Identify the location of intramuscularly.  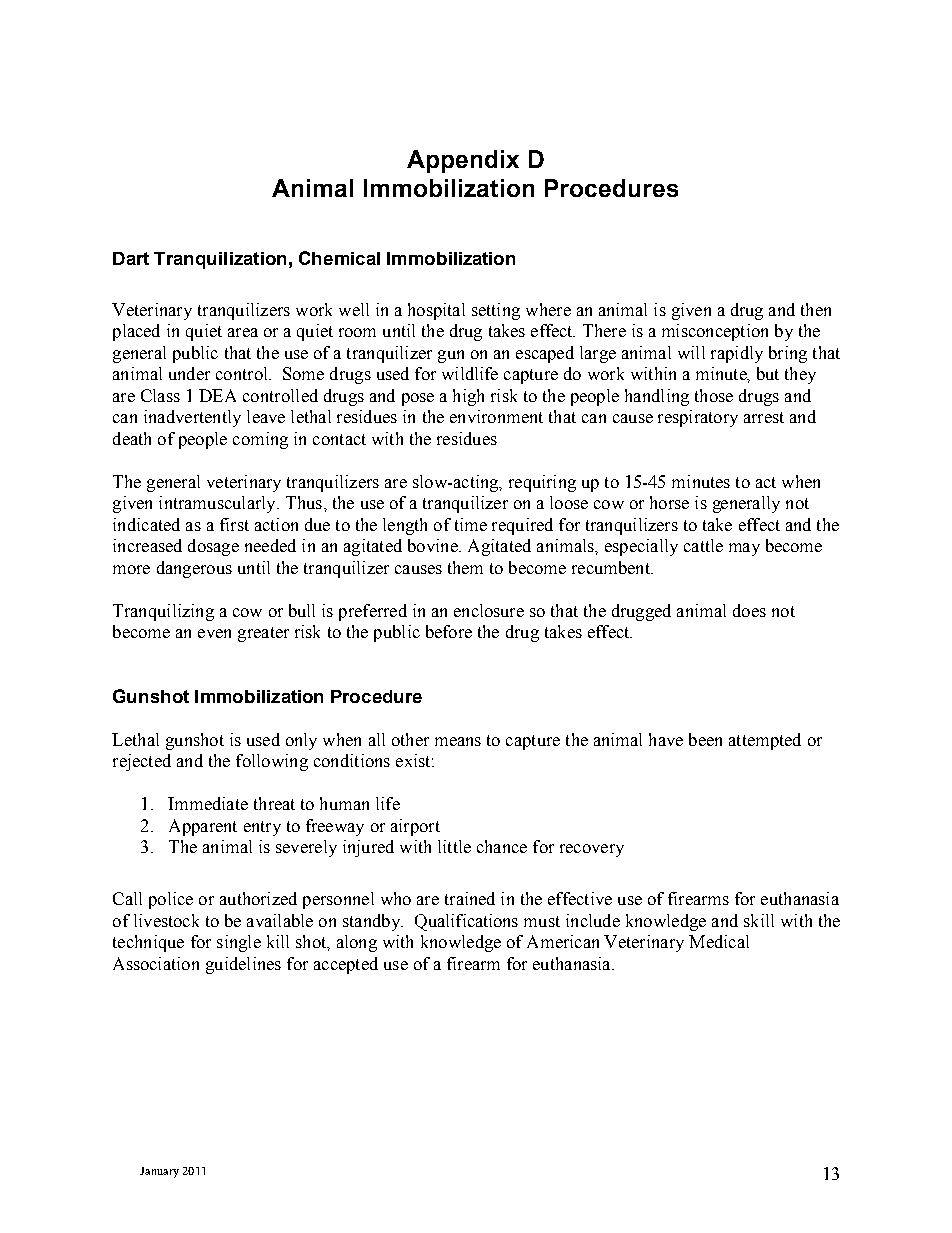
(218, 504).
